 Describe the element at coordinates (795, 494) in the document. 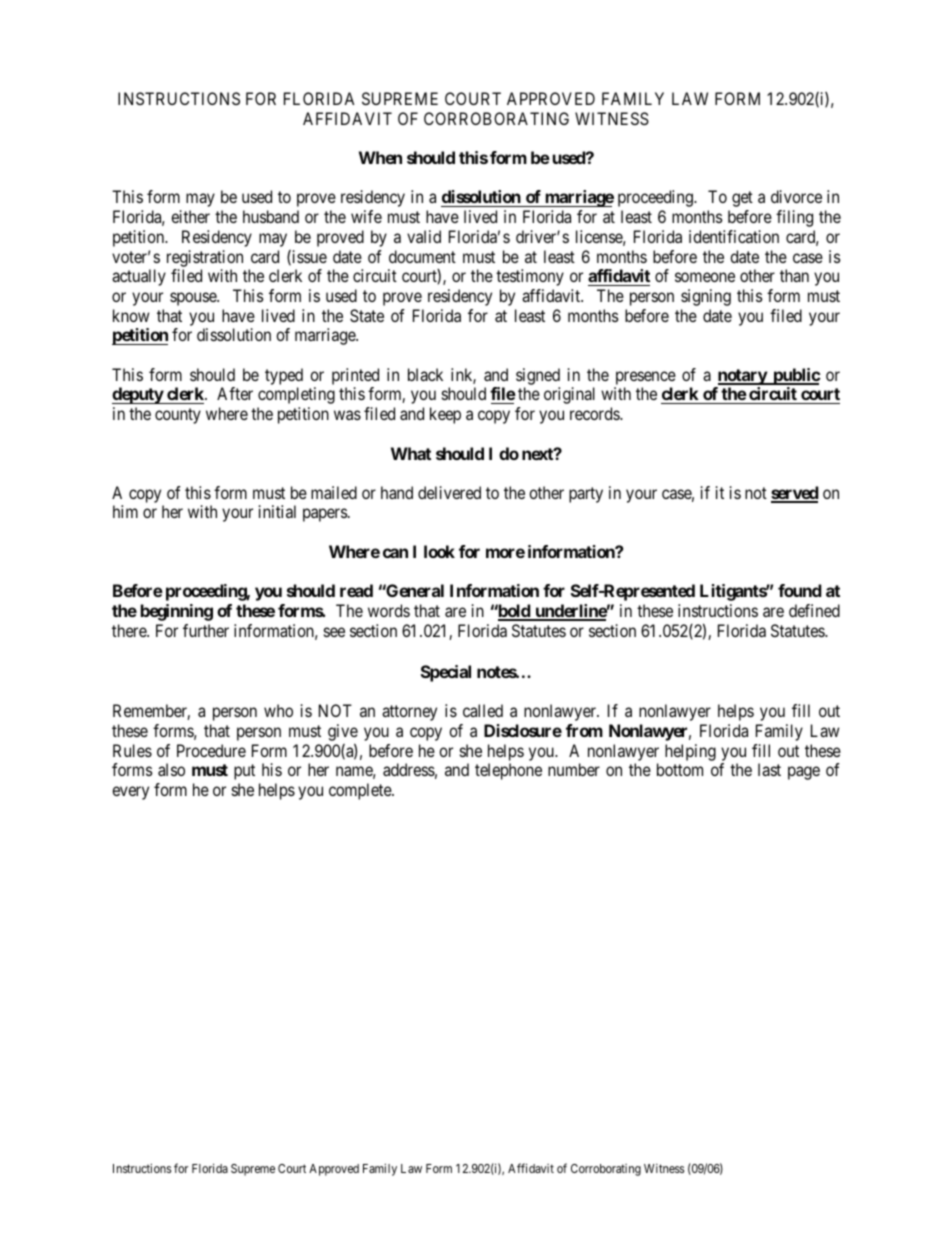

I see `served` at that location.
